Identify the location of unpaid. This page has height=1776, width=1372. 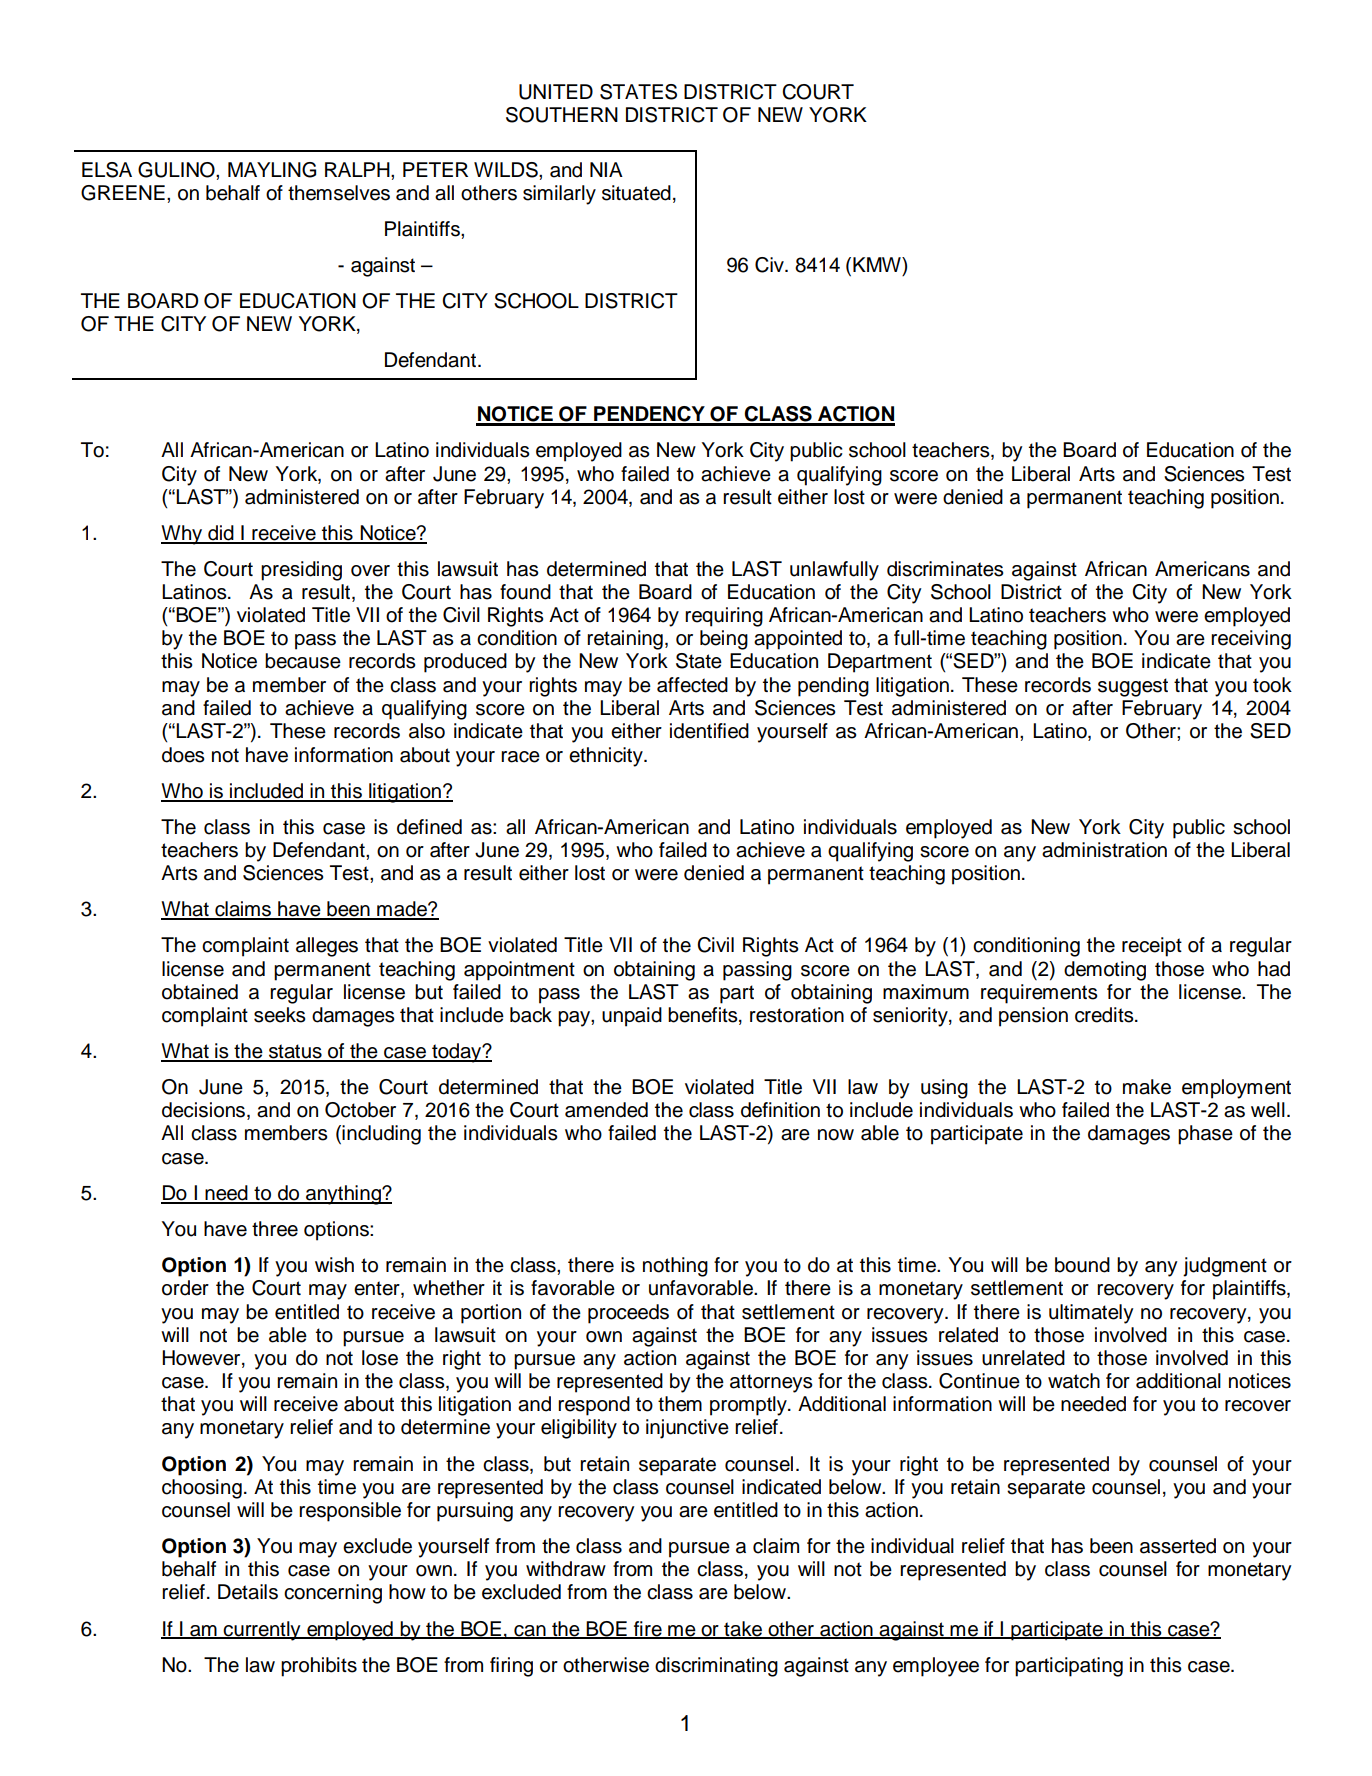
(632, 1017).
